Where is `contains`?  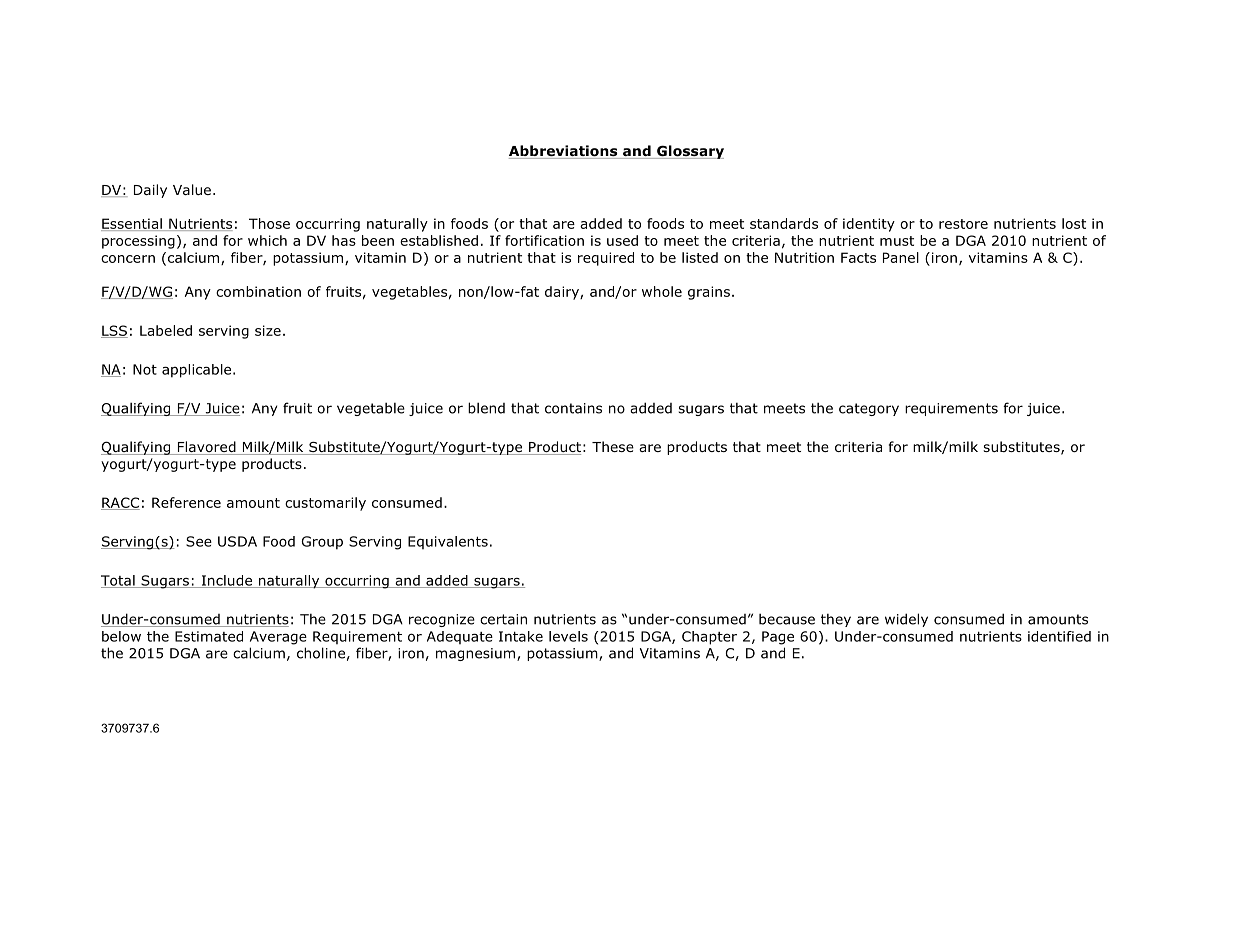 contains is located at coordinates (573, 408).
